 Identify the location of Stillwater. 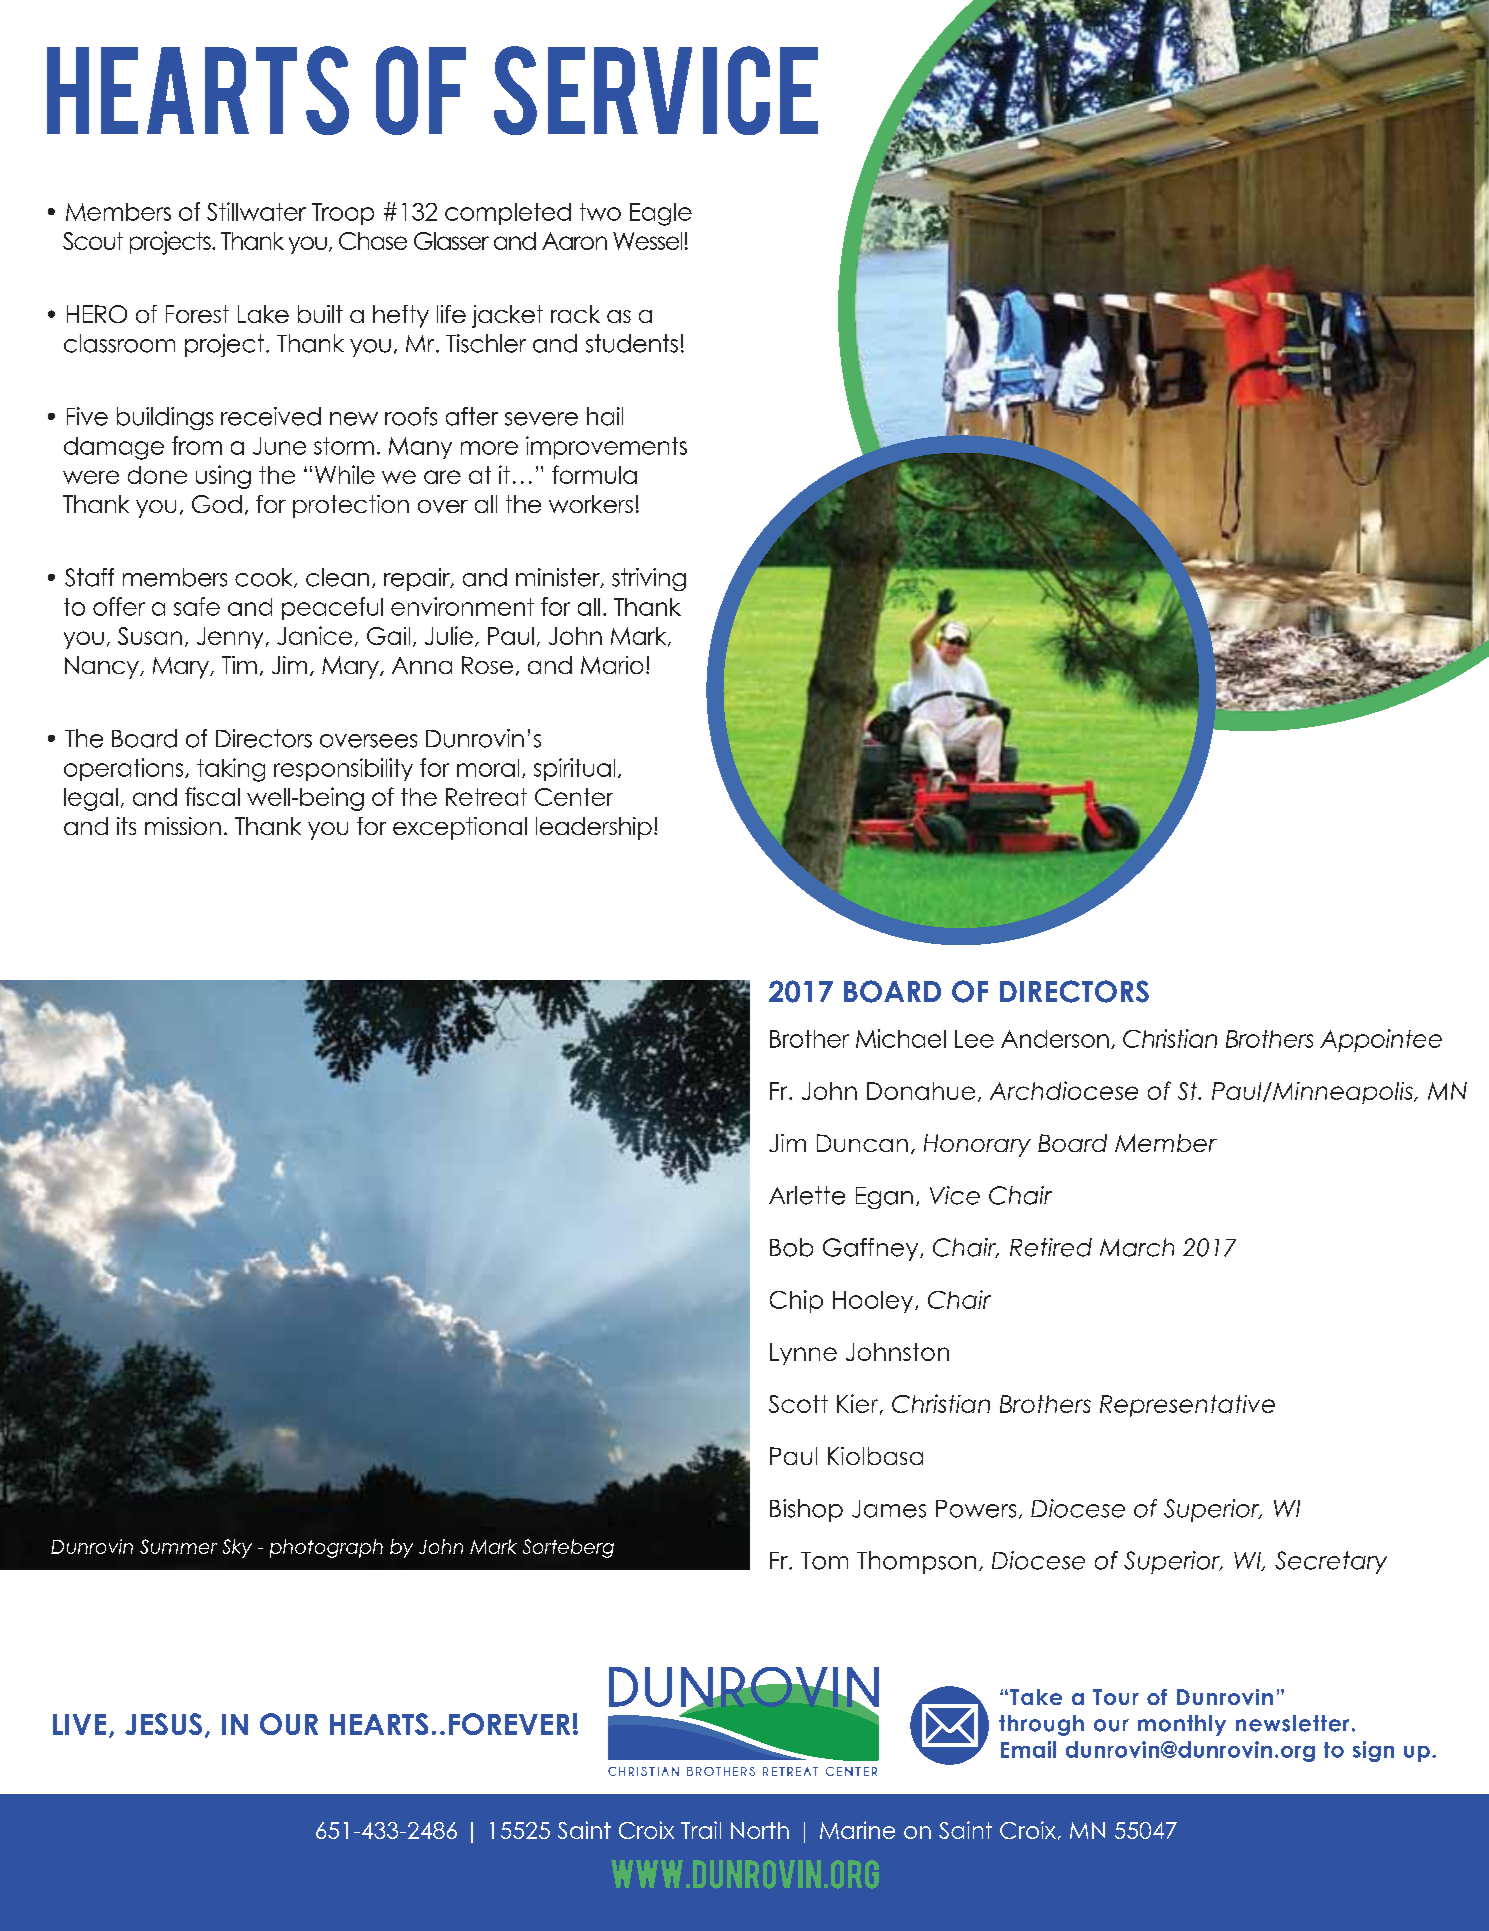
(256, 211).
